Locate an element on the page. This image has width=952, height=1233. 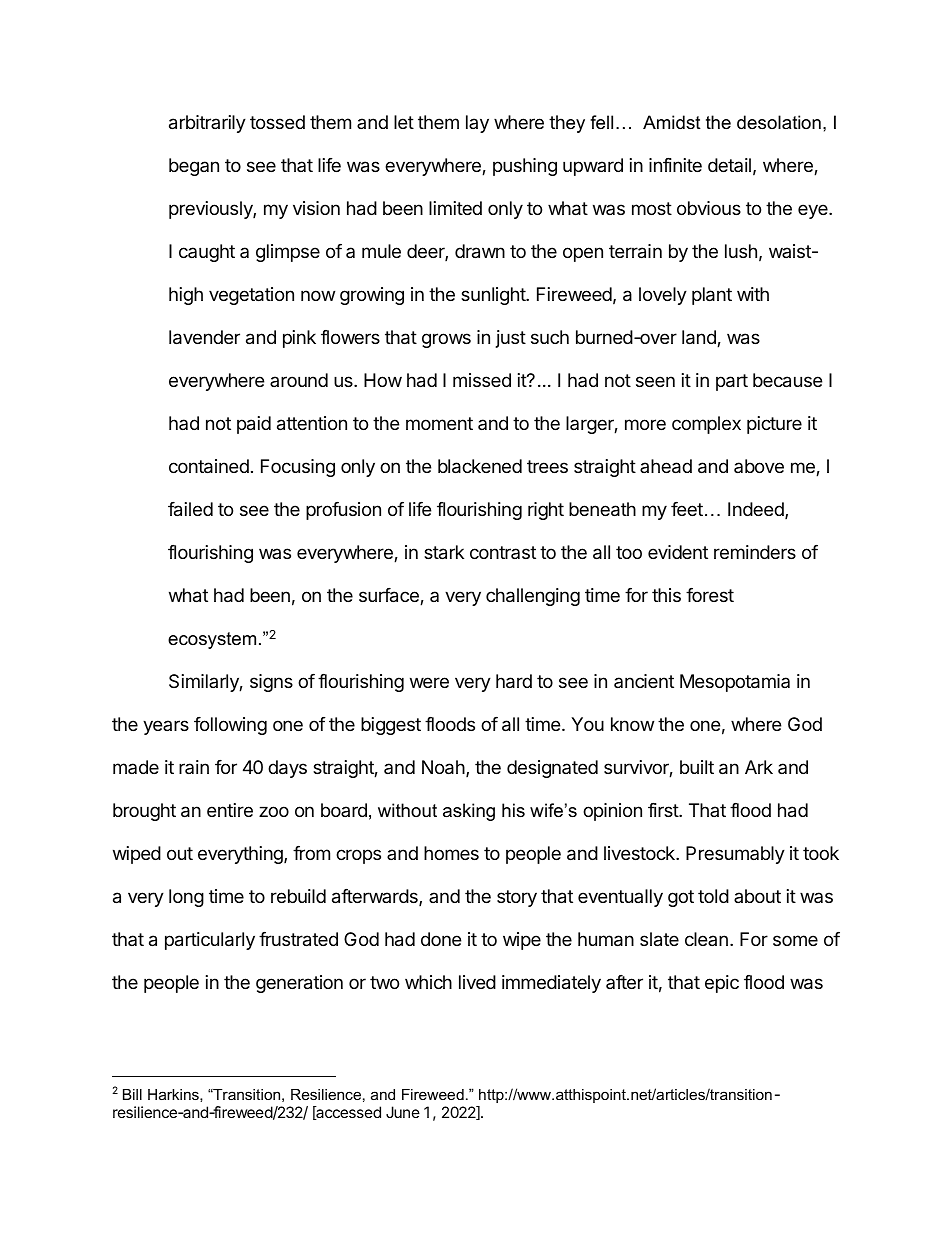
challenging is located at coordinates (533, 597).
